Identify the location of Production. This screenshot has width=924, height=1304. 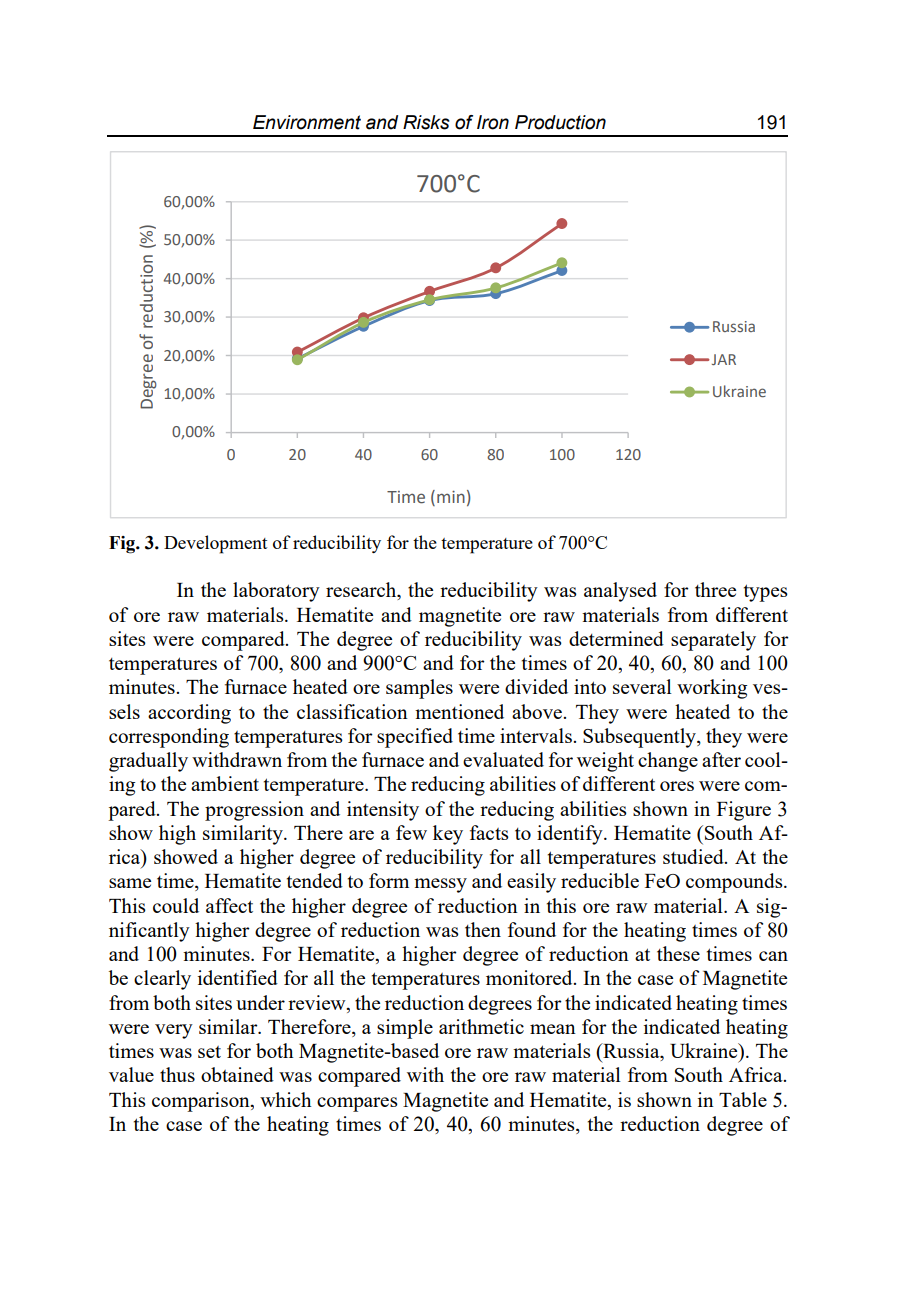
(560, 122).
